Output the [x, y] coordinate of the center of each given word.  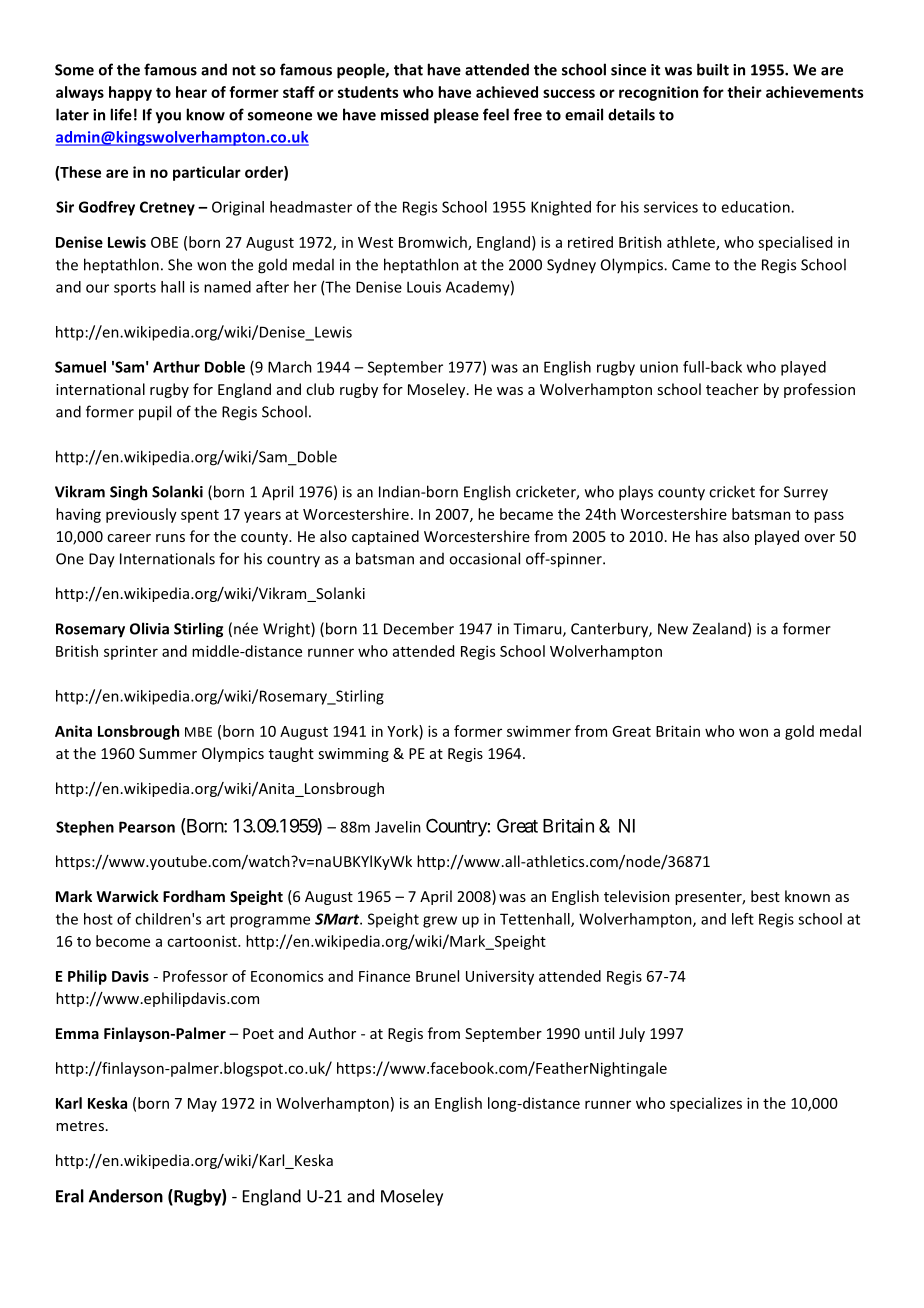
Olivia [149, 628]
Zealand [719, 628]
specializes [706, 1104]
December [419, 628]
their [744, 92]
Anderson [126, 1196]
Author [332, 1033]
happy [130, 93]
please [456, 116]
